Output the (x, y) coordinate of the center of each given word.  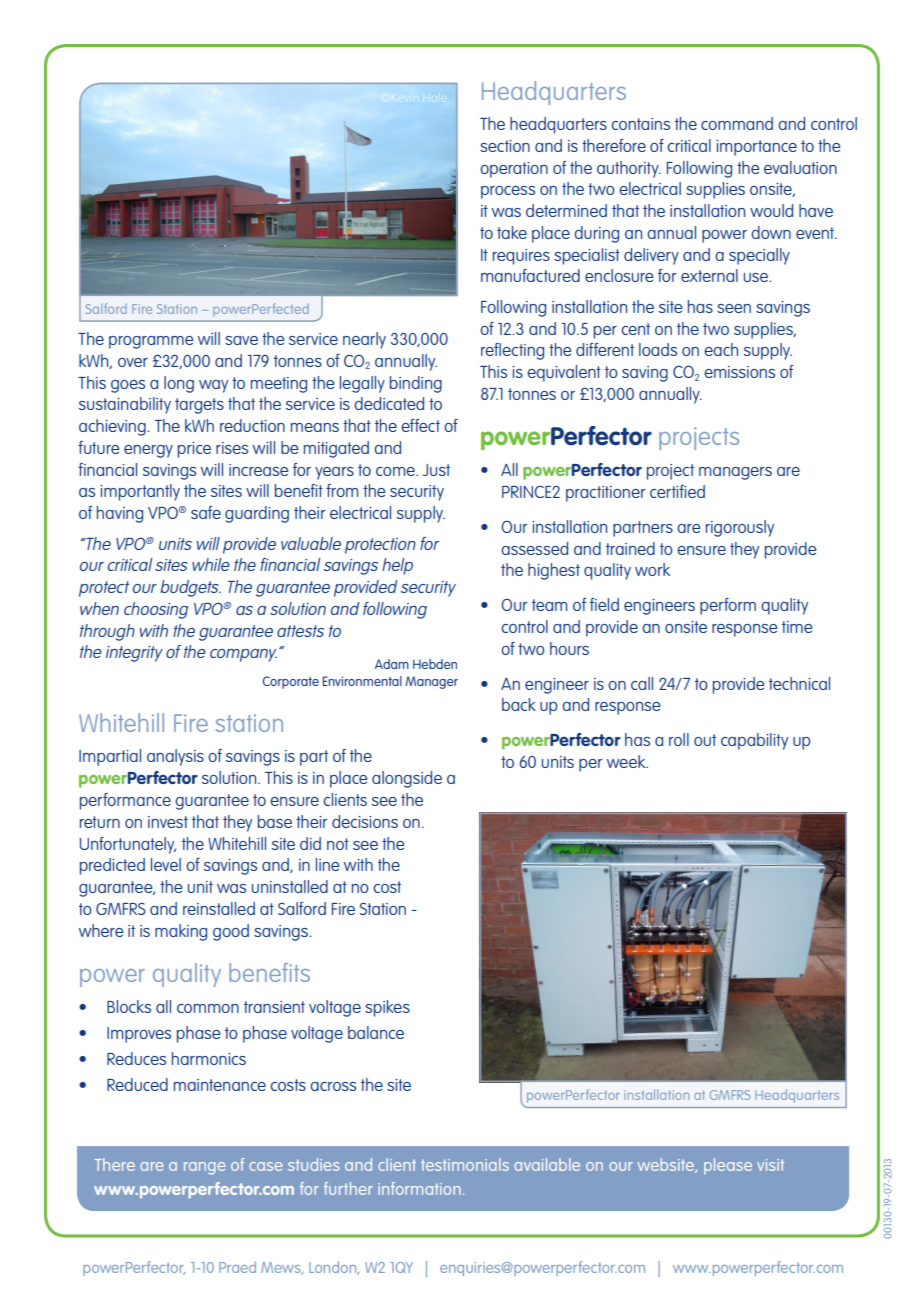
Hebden (435, 664)
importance (756, 148)
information (419, 1188)
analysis (175, 757)
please (728, 1166)
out (705, 740)
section (505, 146)
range (204, 1168)
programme (151, 342)
